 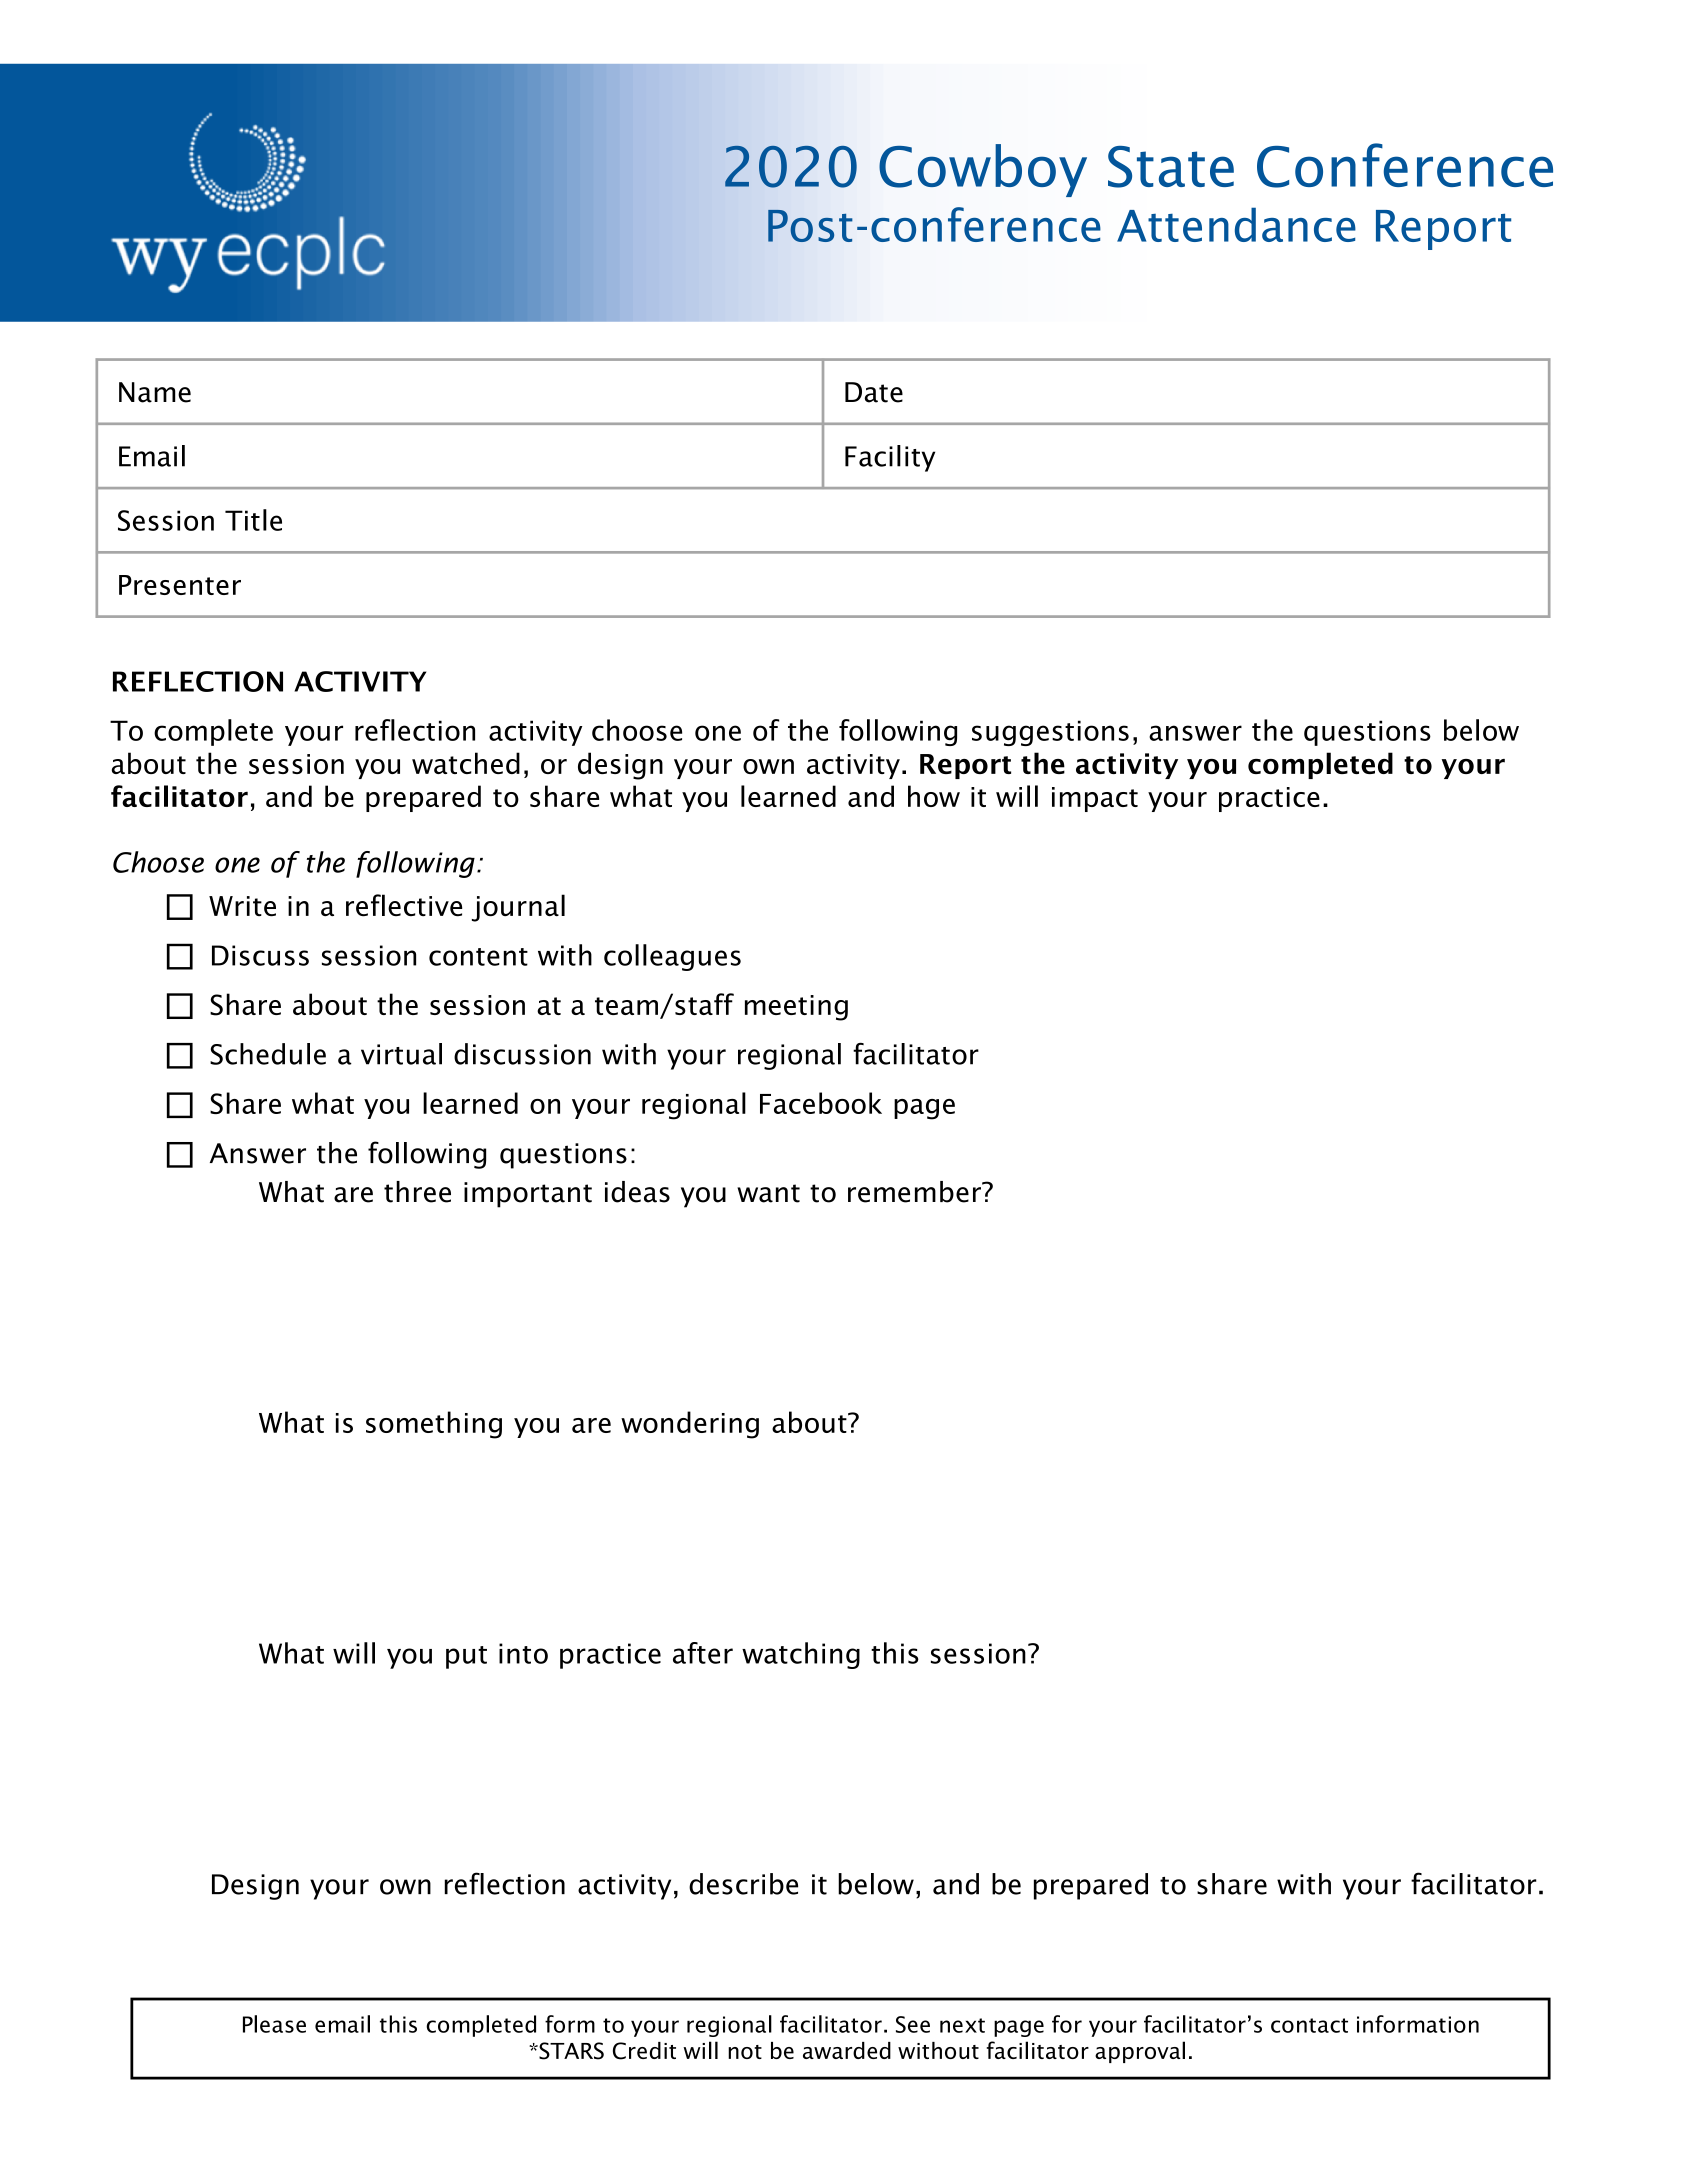 What do you see at coordinates (268, 1054) in the document?
I see `Schedule` at bounding box center [268, 1054].
